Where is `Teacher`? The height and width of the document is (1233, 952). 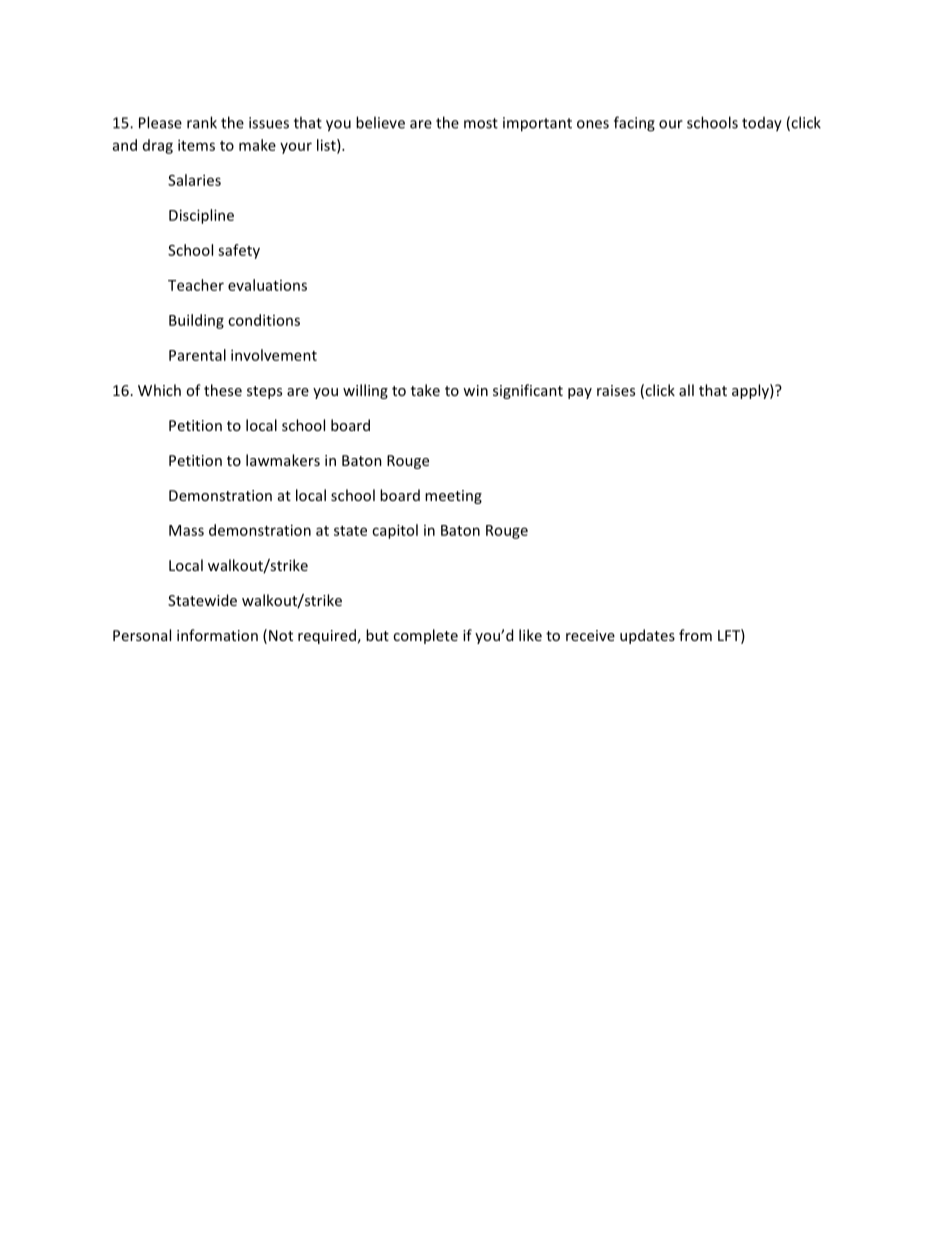 Teacher is located at coordinates (196, 285).
